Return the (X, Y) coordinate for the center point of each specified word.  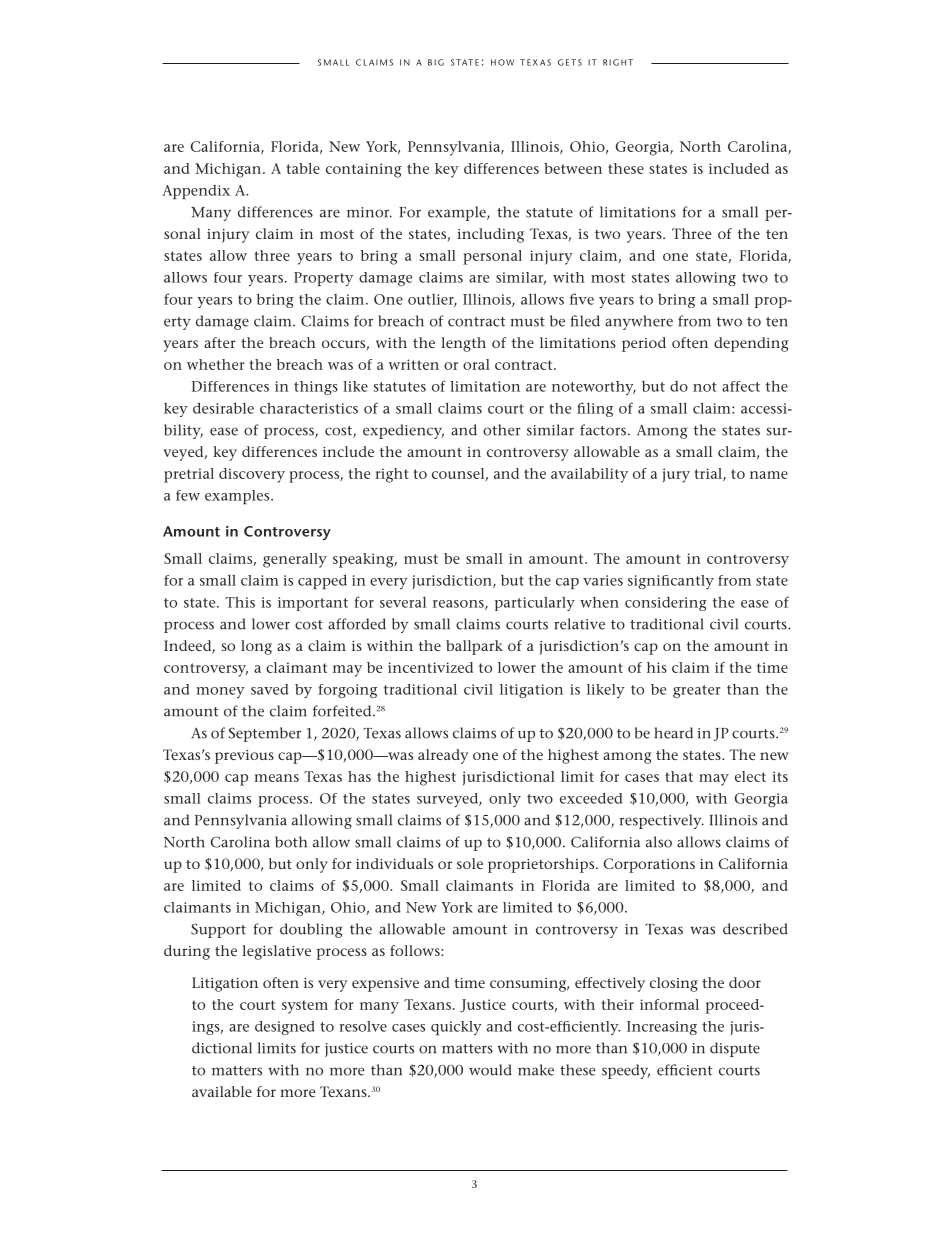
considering (666, 604)
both (291, 842)
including (490, 235)
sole (470, 863)
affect (741, 386)
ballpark (474, 647)
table (303, 168)
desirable (223, 408)
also (659, 842)
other (502, 430)
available (222, 1091)
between (573, 168)
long (256, 647)
